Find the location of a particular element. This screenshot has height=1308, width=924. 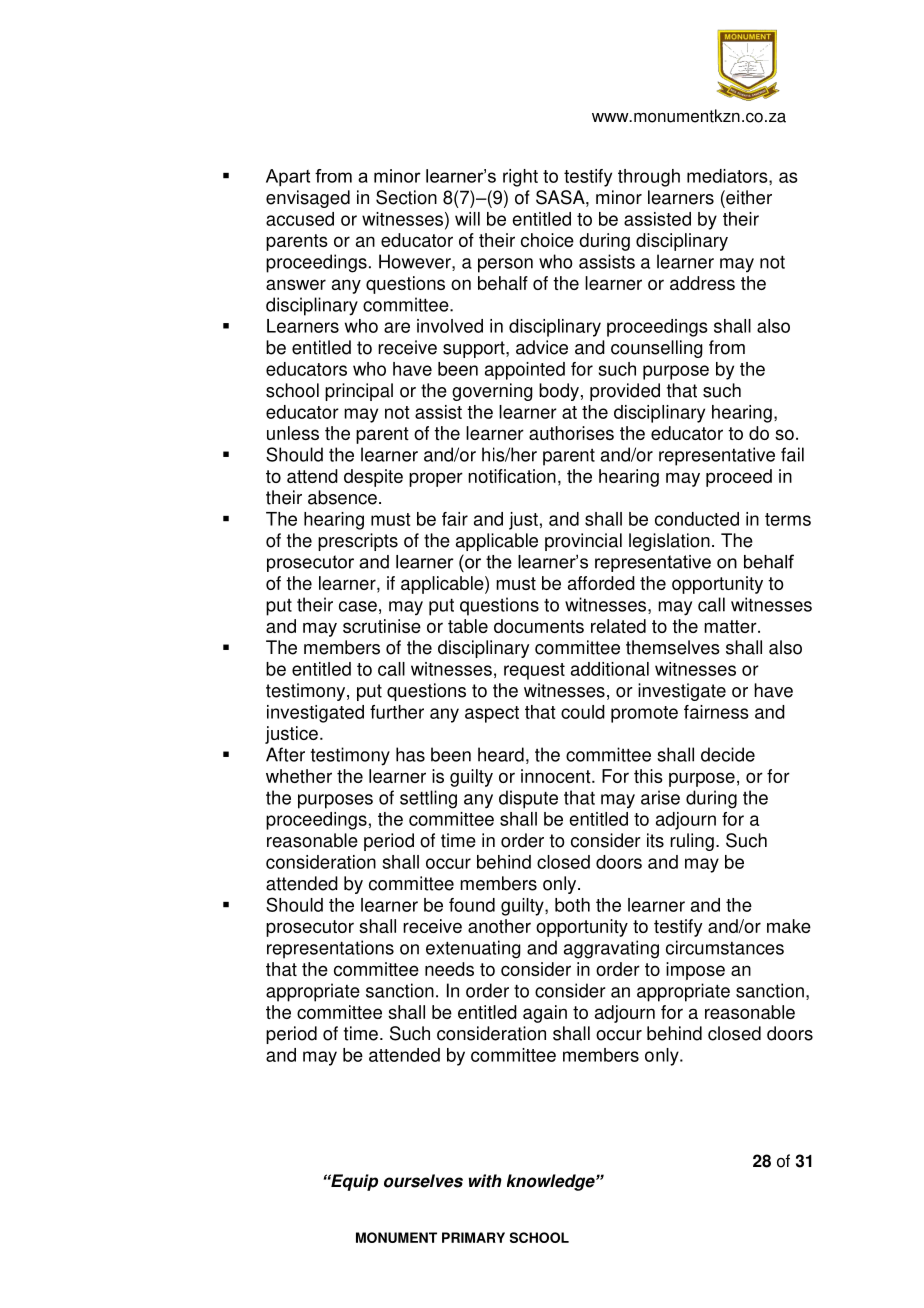

request is located at coordinates (534, 671).
